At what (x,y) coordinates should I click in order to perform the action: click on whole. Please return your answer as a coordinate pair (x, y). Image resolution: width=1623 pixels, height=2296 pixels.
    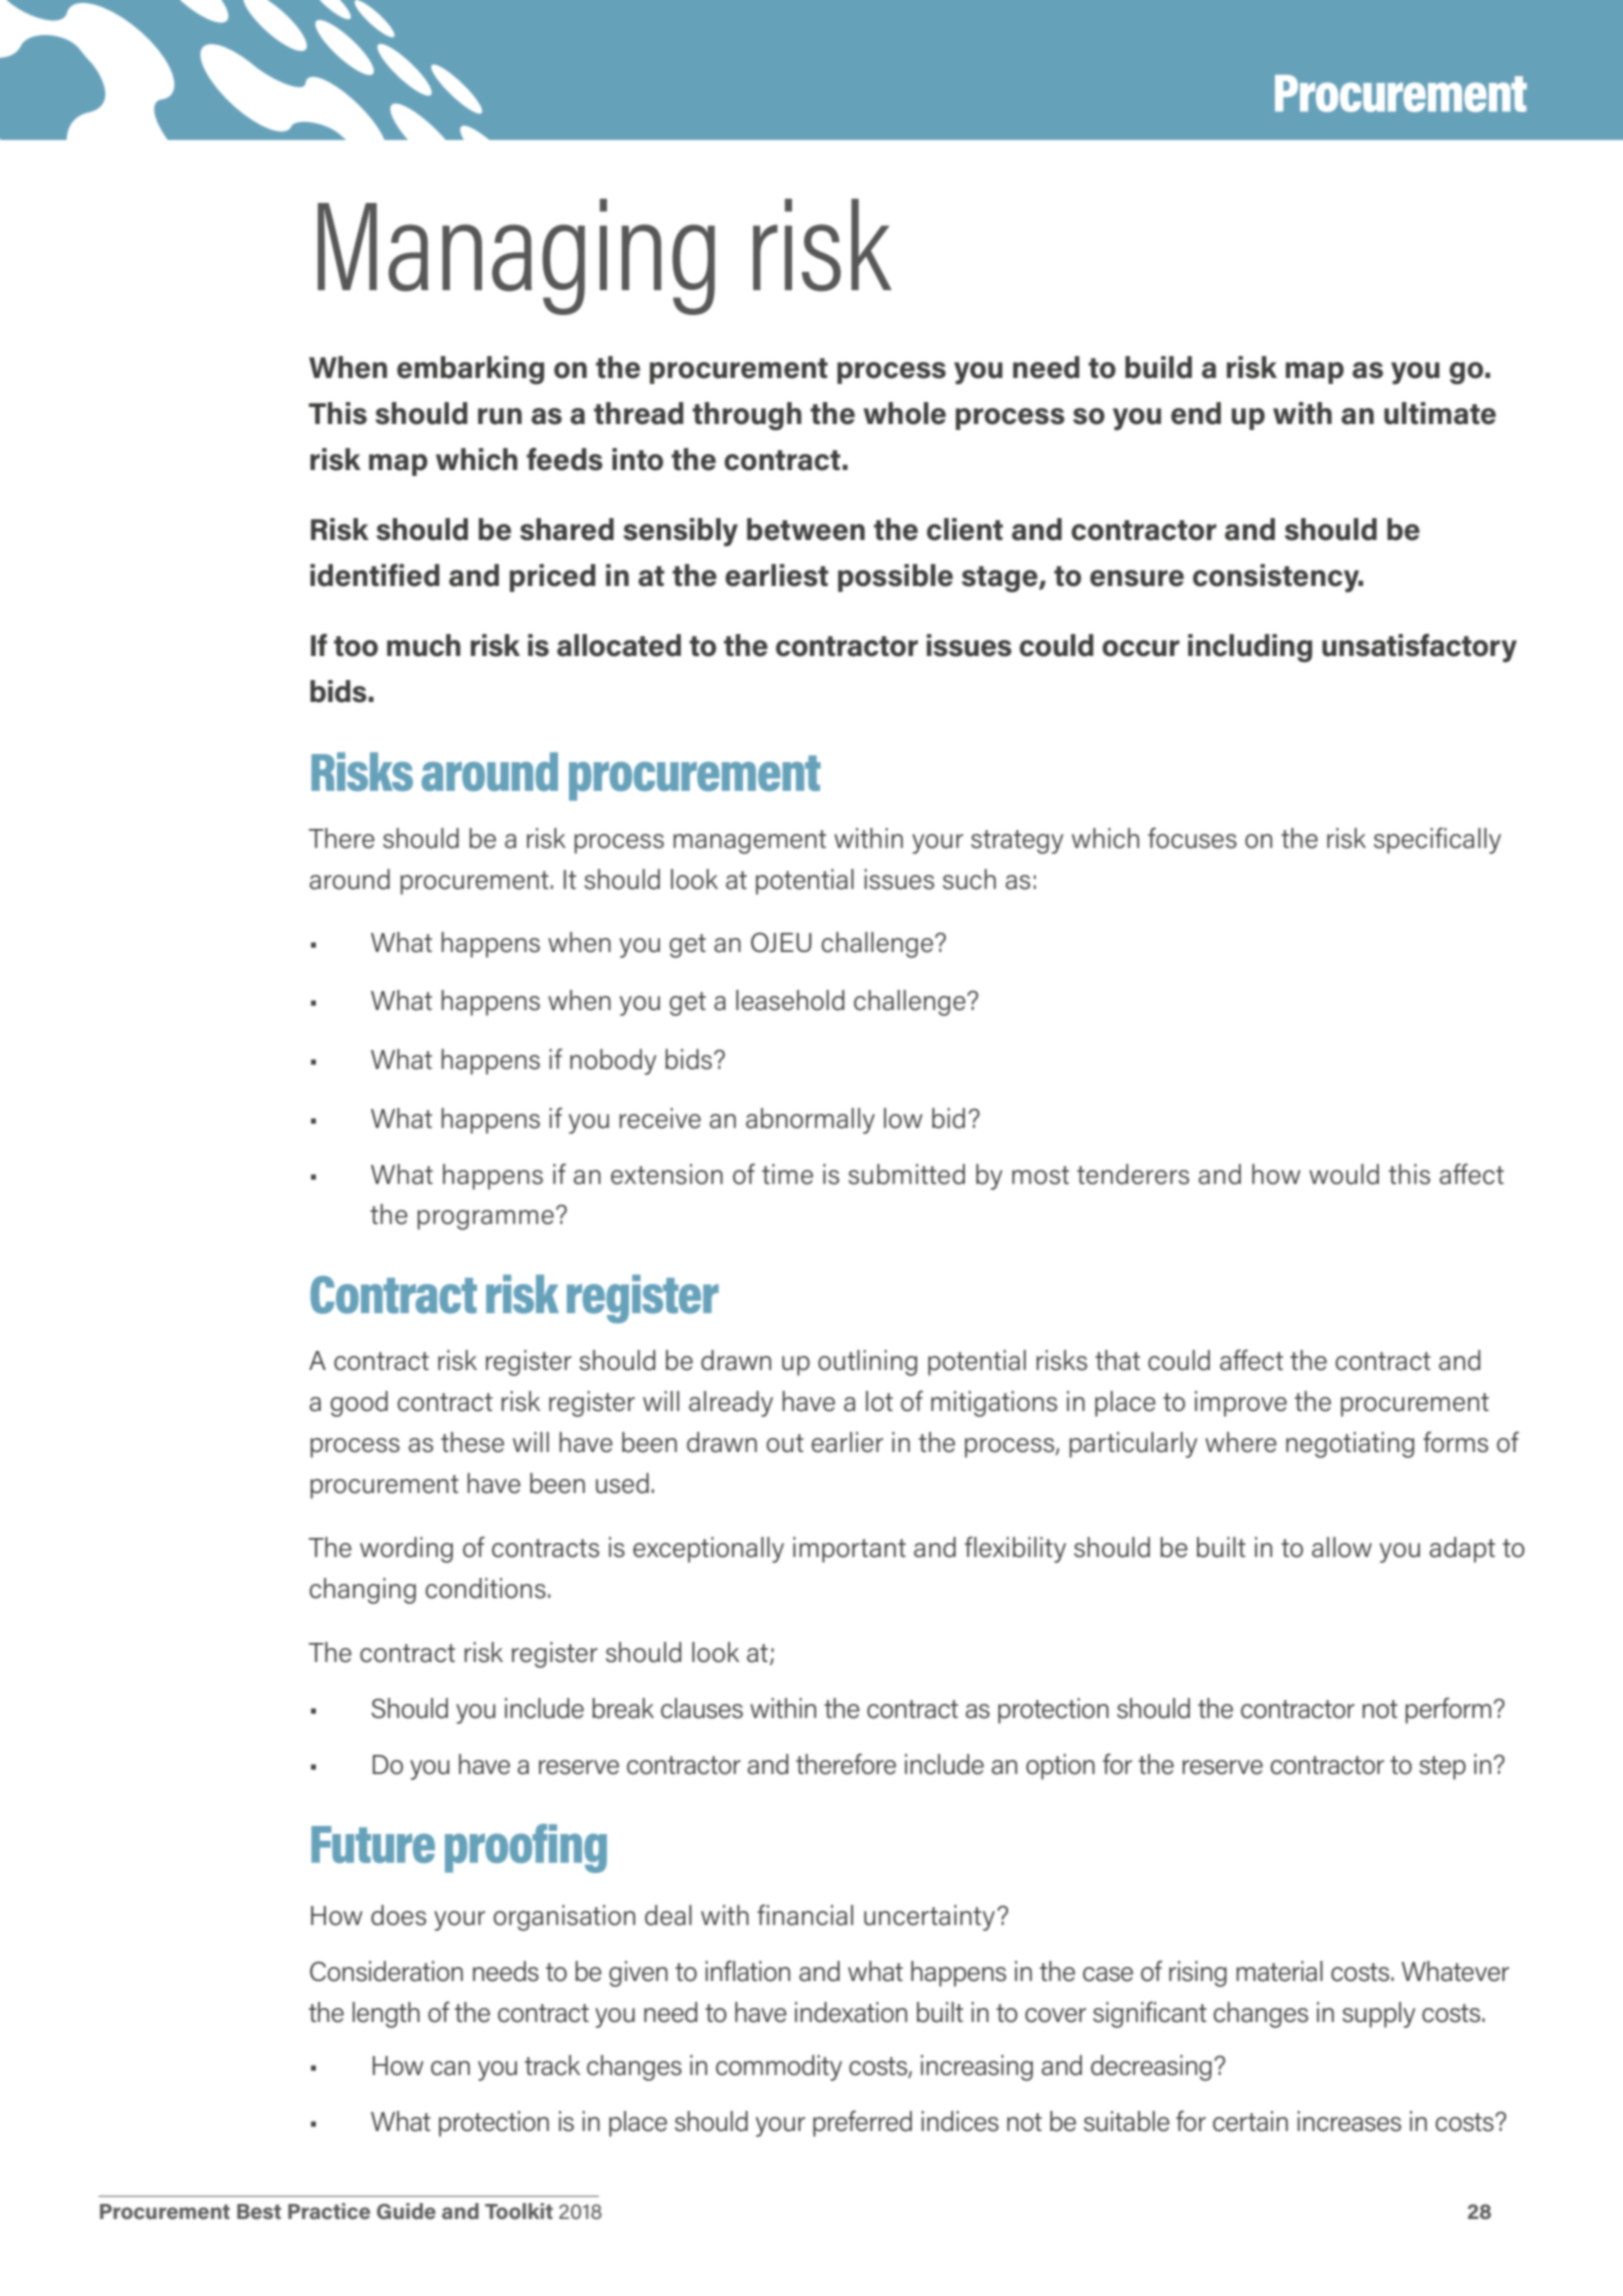
    Looking at the image, I should click on (904, 413).
